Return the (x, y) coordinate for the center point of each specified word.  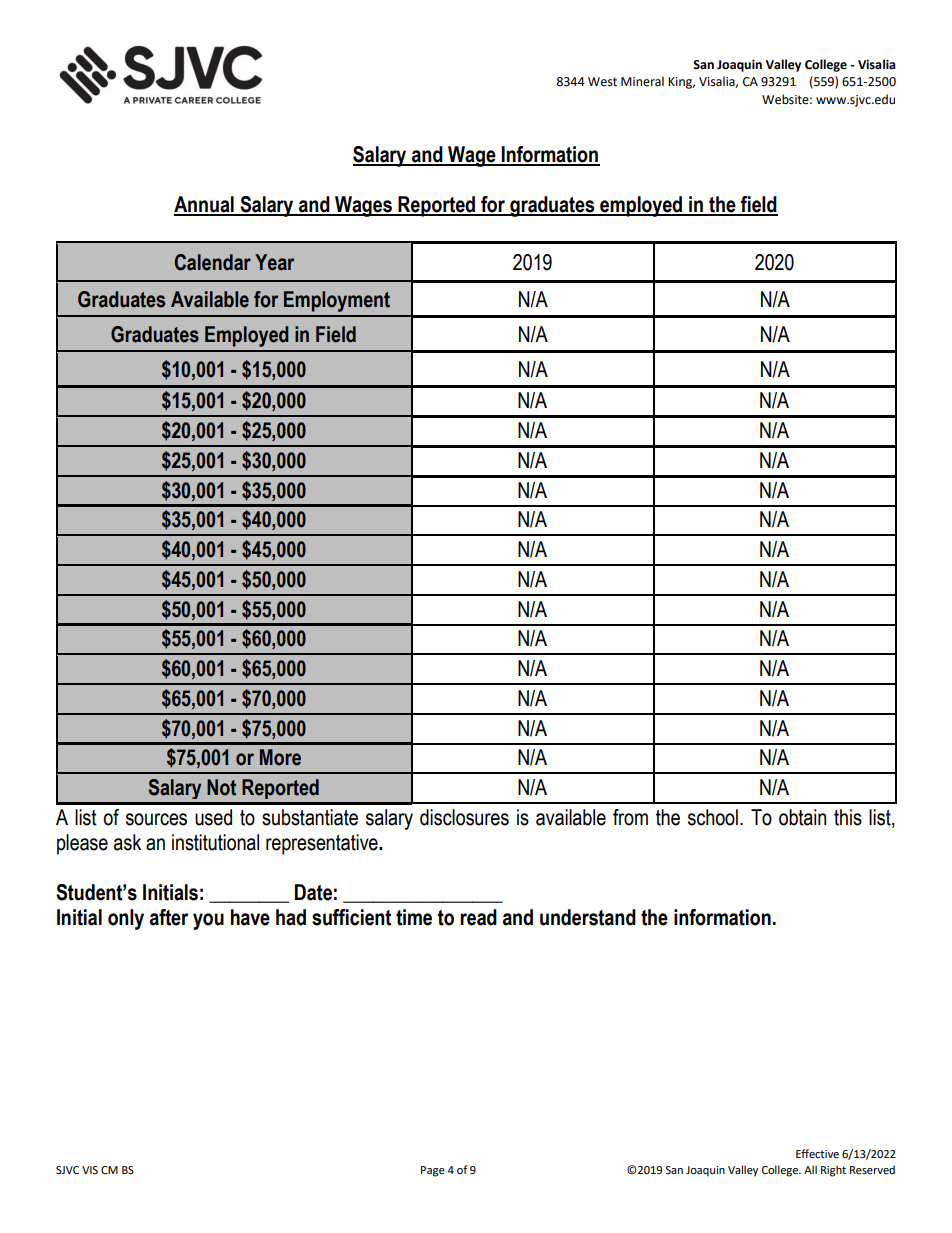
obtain (802, 817)
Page (433, 1171)
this (848, 817)
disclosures (464, 817)
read (478, 917)
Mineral (642, 81)
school (713, 817)
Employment (337, 301)
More (280, 757)
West (602, 82)
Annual (205, 205)
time (414, 917)
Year (274, 262)
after (169, 917)
